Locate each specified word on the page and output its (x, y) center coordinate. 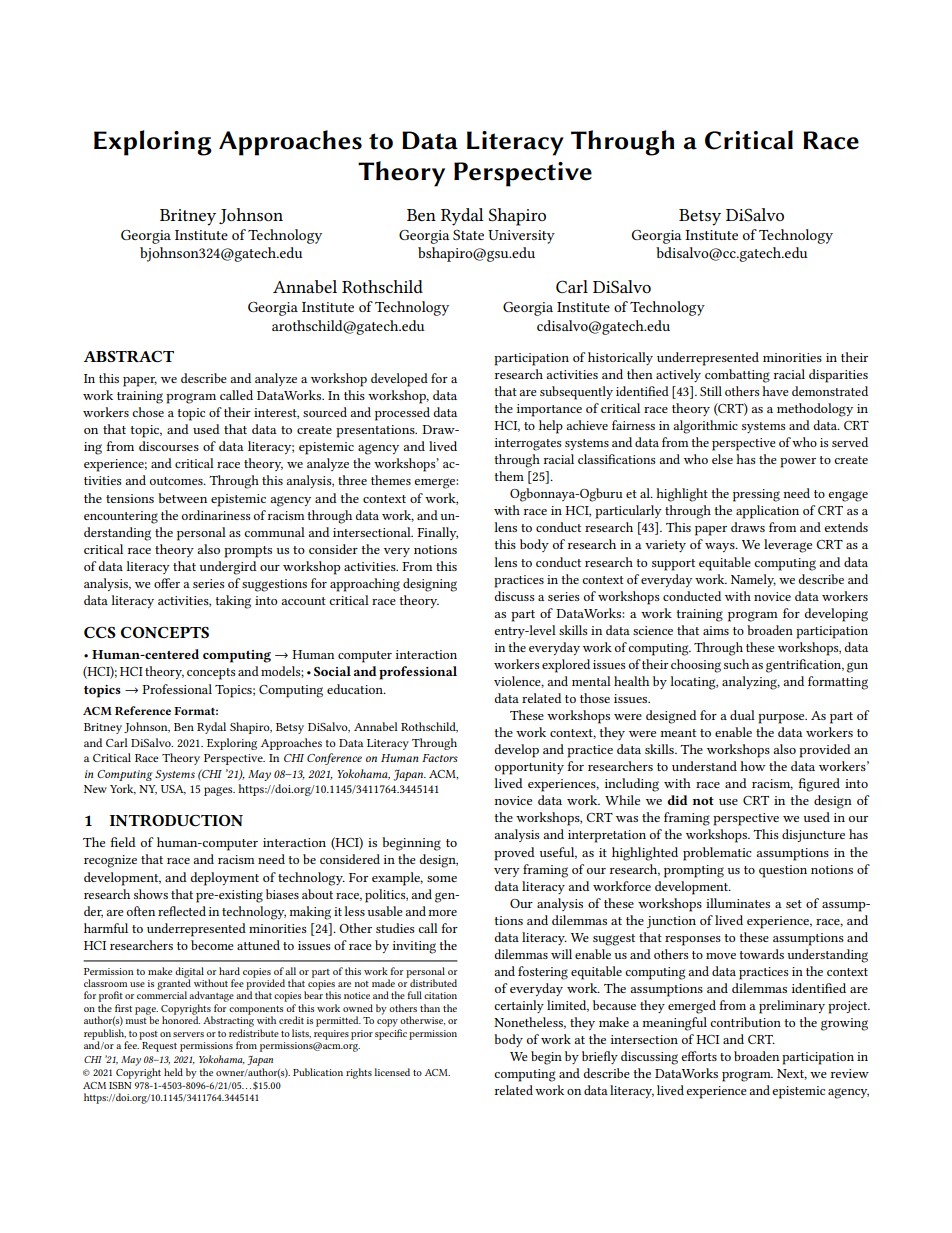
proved (514, 854)
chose (148, 412)
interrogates (528, 444)
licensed (392, 1072)
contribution (745, 1022)
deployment (225, 879)
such (736, 664)
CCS (100, 632)
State (468, 235)
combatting (737, 376)
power (798, 463)
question (783, 871)
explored (566, 666)
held (173, 1072)
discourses (169, 446)
